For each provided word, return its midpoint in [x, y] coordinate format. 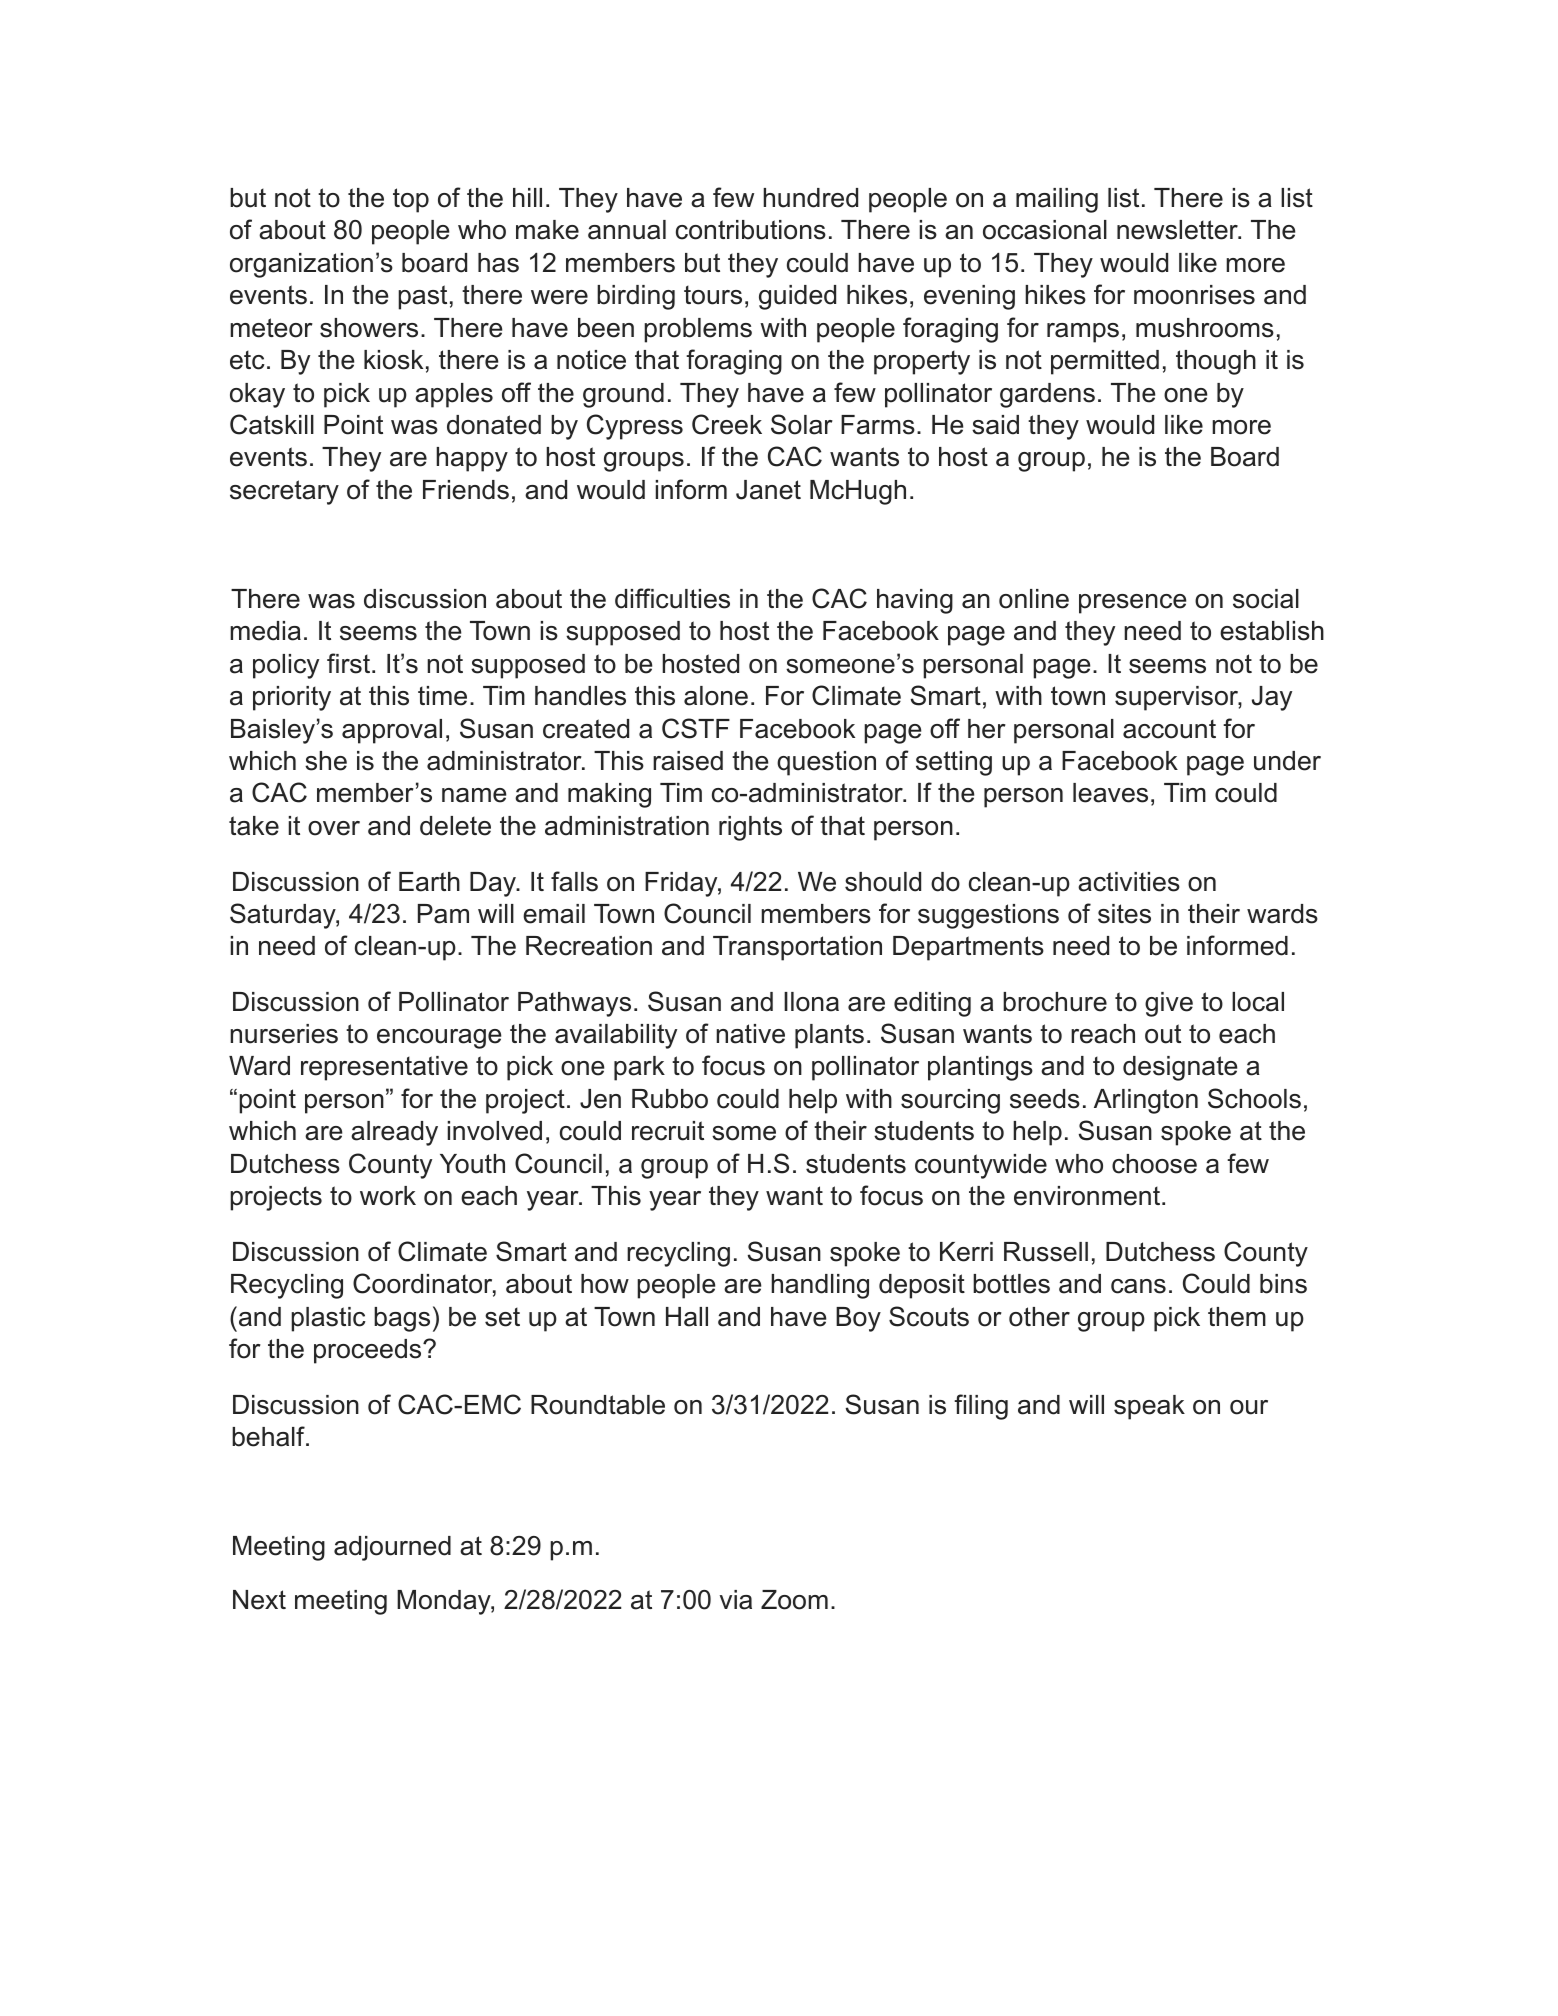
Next [259, 1600]
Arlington [1146, 1101]
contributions [751, 230]
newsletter [1178, 230]
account [1169, 729]
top [411, 200]
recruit [668, 1131]
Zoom [794, 1600]
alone [716, 696]
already [394, 1133]
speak [1149, 1407]
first [348, 663]
